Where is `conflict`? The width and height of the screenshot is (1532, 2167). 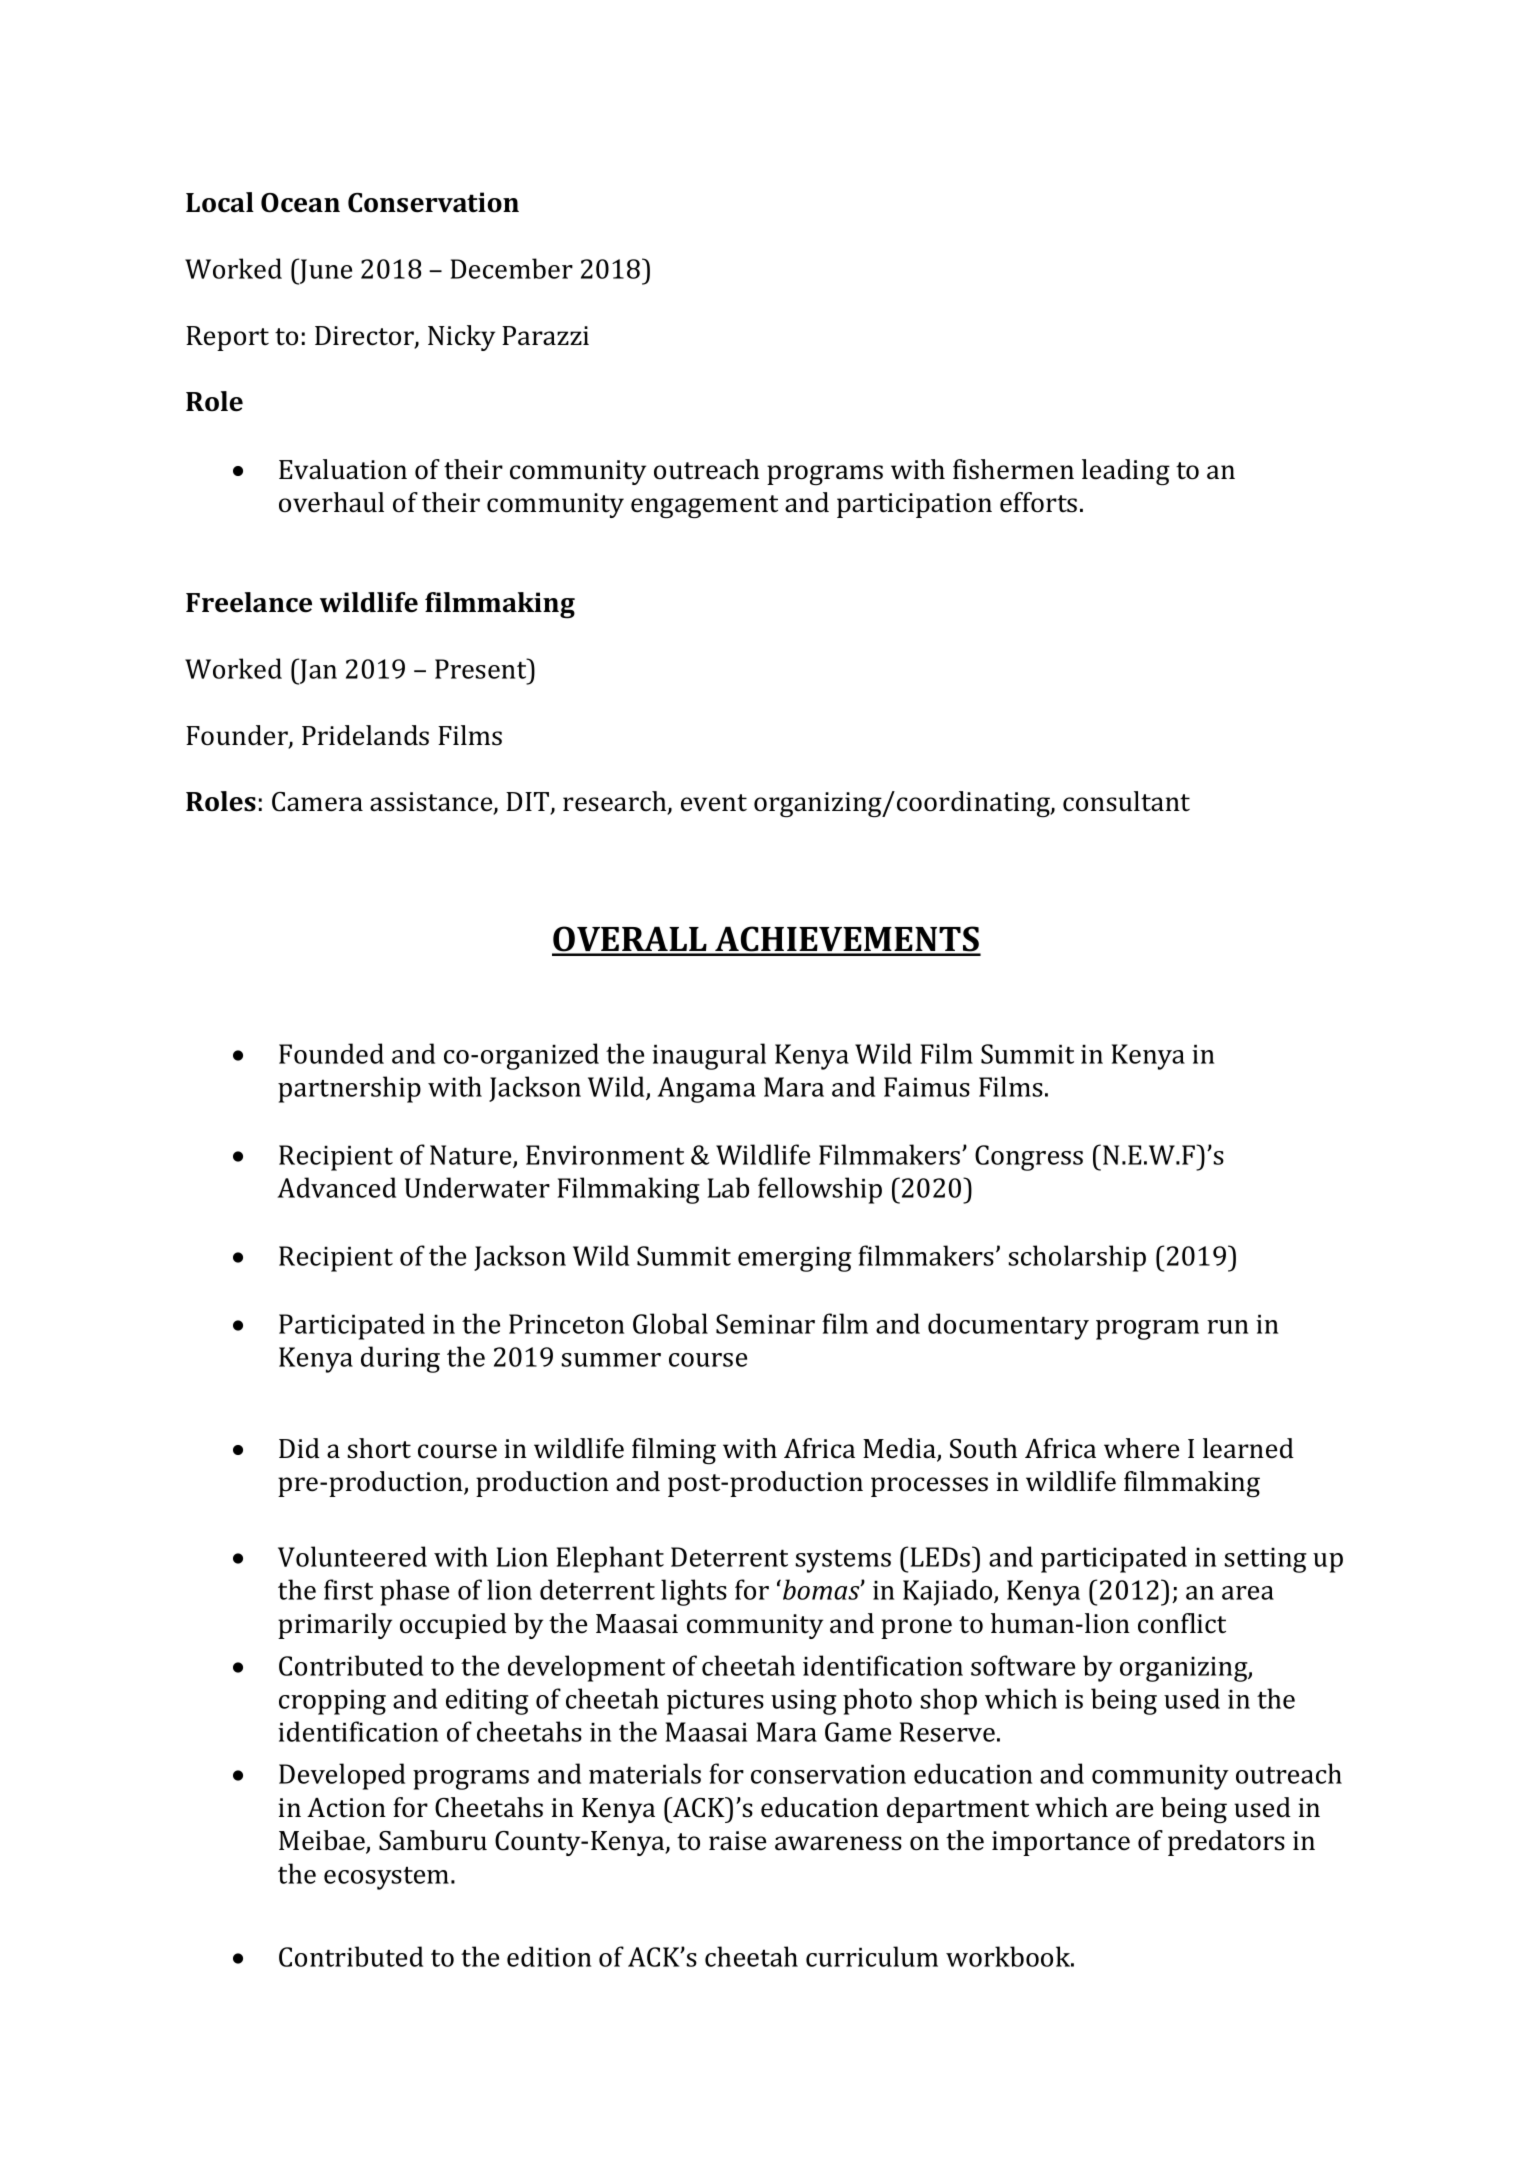 conflict is located at coordinates (1182, 1623).
